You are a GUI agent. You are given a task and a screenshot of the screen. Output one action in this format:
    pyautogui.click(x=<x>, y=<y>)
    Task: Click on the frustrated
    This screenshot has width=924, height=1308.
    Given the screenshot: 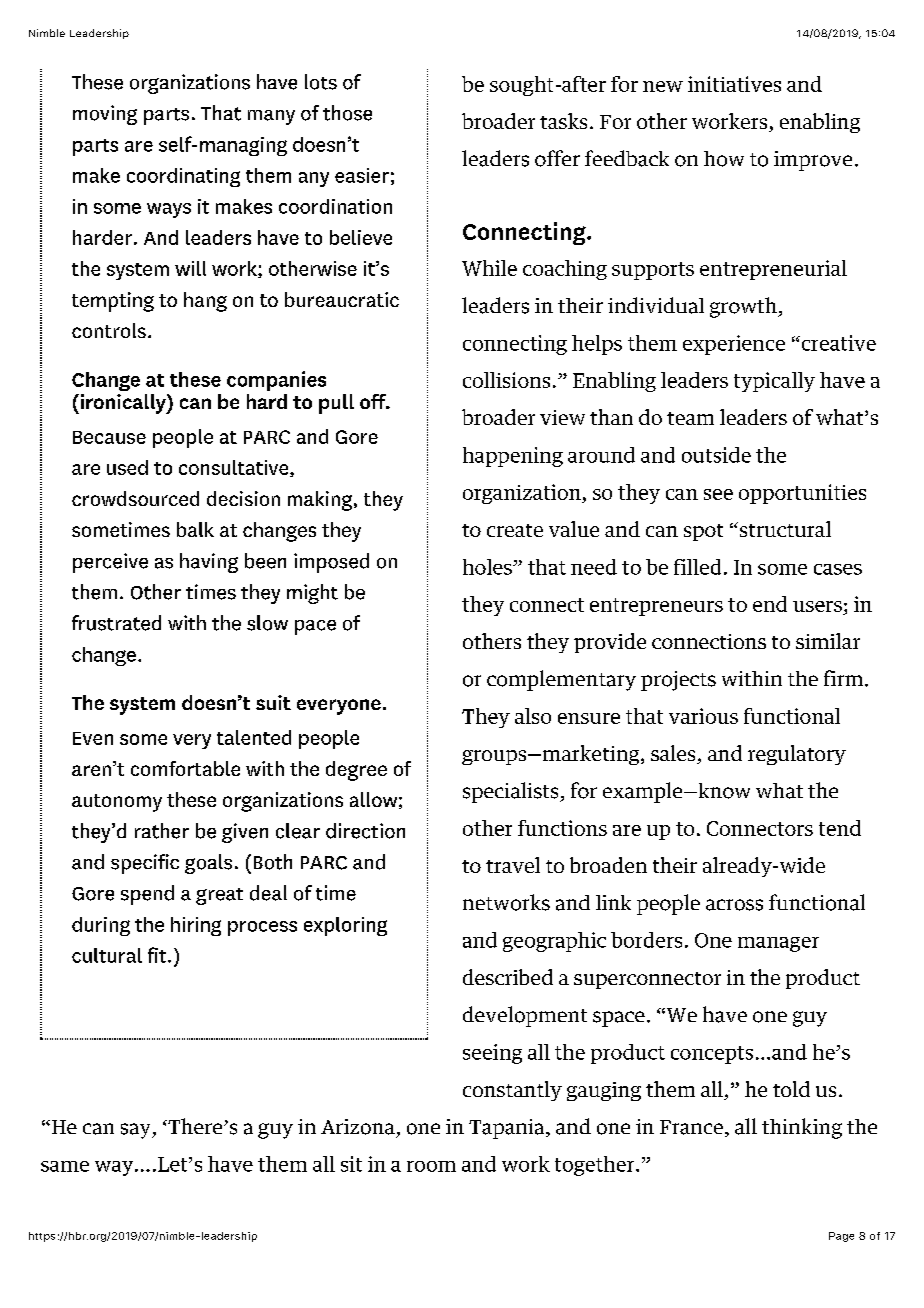 What is the action you would take?
    pyautogui.click(x=116, y=623)
